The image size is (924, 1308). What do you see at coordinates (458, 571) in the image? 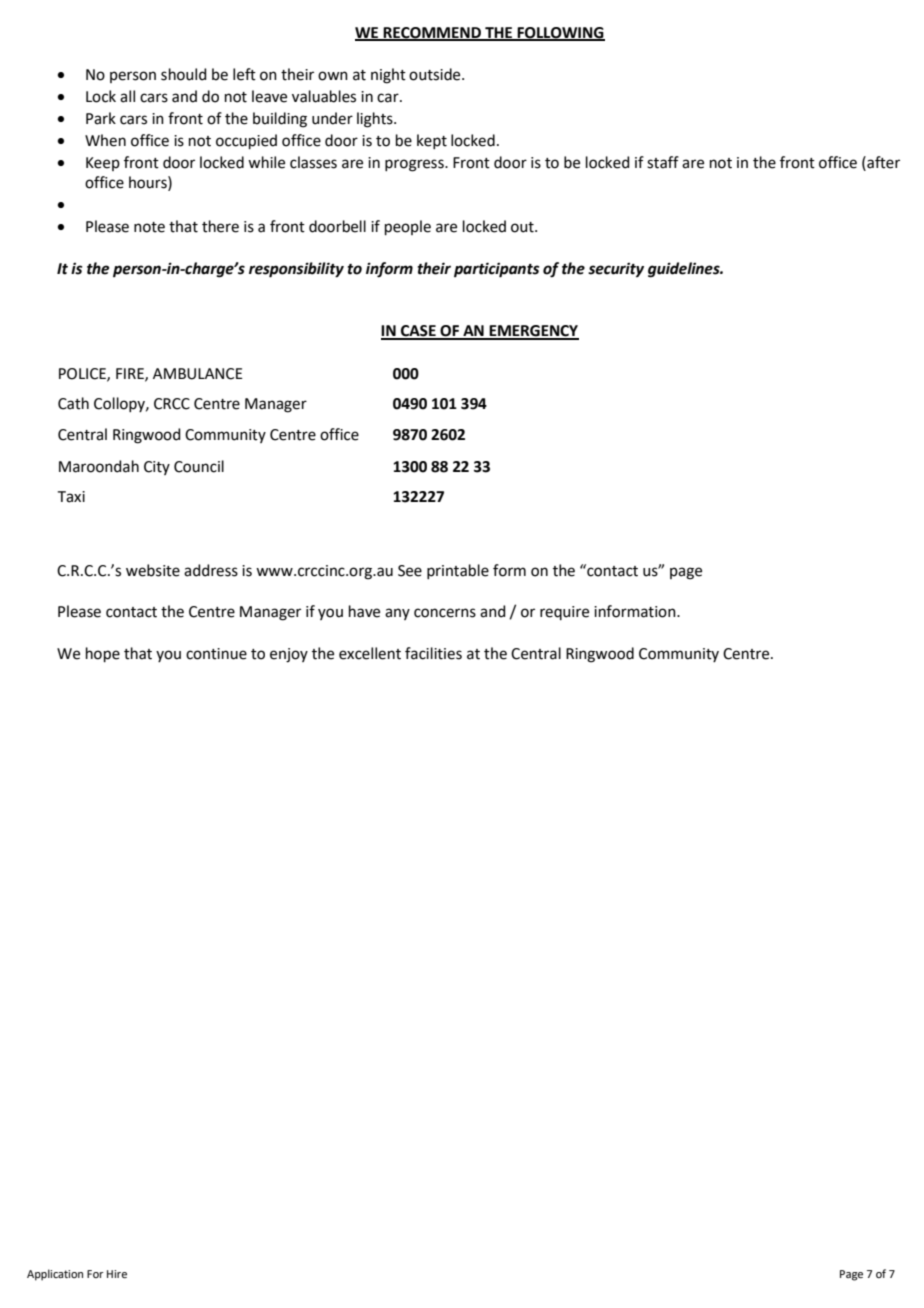
I see `printable` at bounding box center [458, 571].
